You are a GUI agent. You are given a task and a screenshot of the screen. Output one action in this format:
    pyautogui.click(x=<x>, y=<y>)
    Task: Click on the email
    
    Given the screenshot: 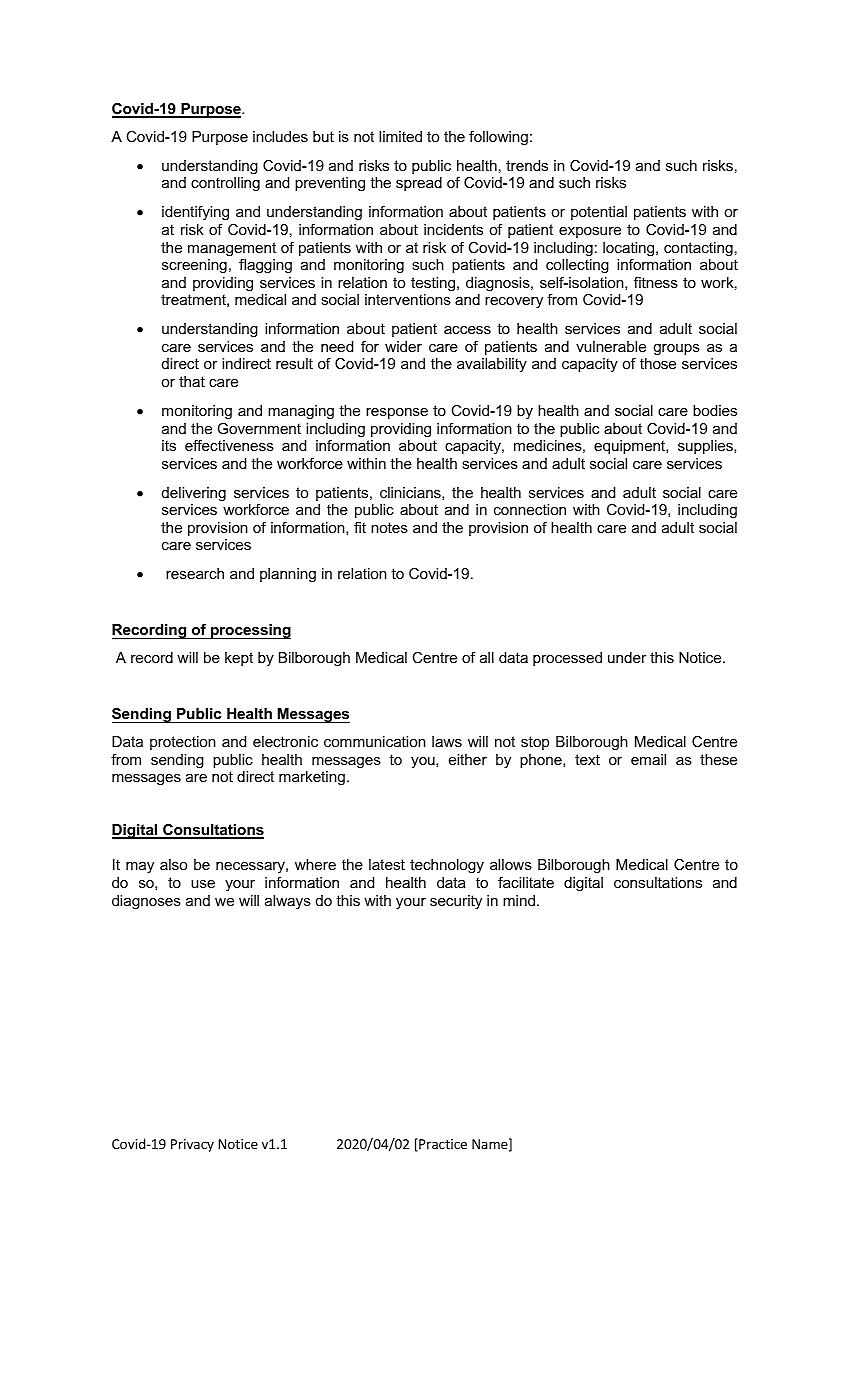 What is the action you would take?
    pyautogui.click(x=648, y=759)
